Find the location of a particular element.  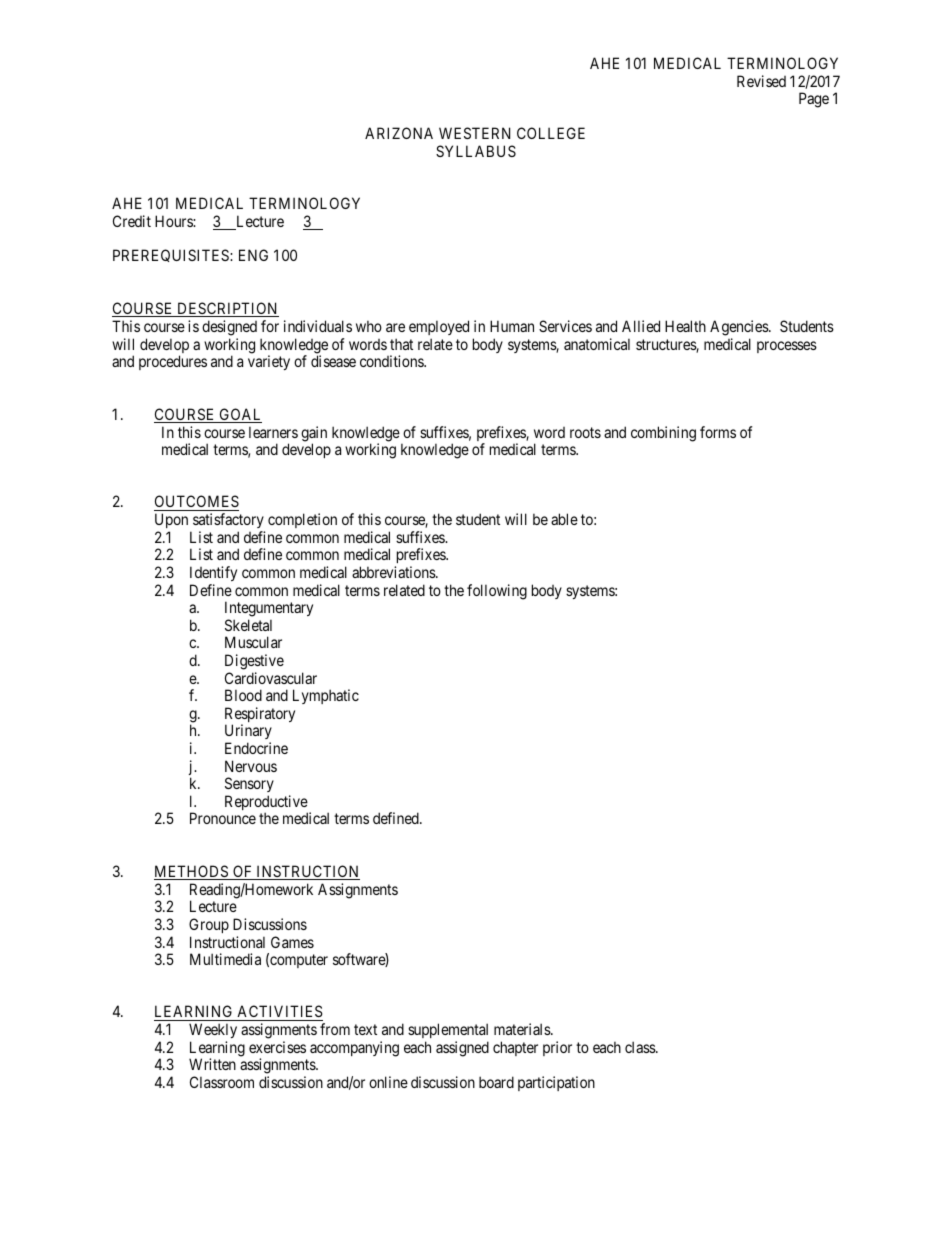

Revised is located at coordinates (761, 81).
